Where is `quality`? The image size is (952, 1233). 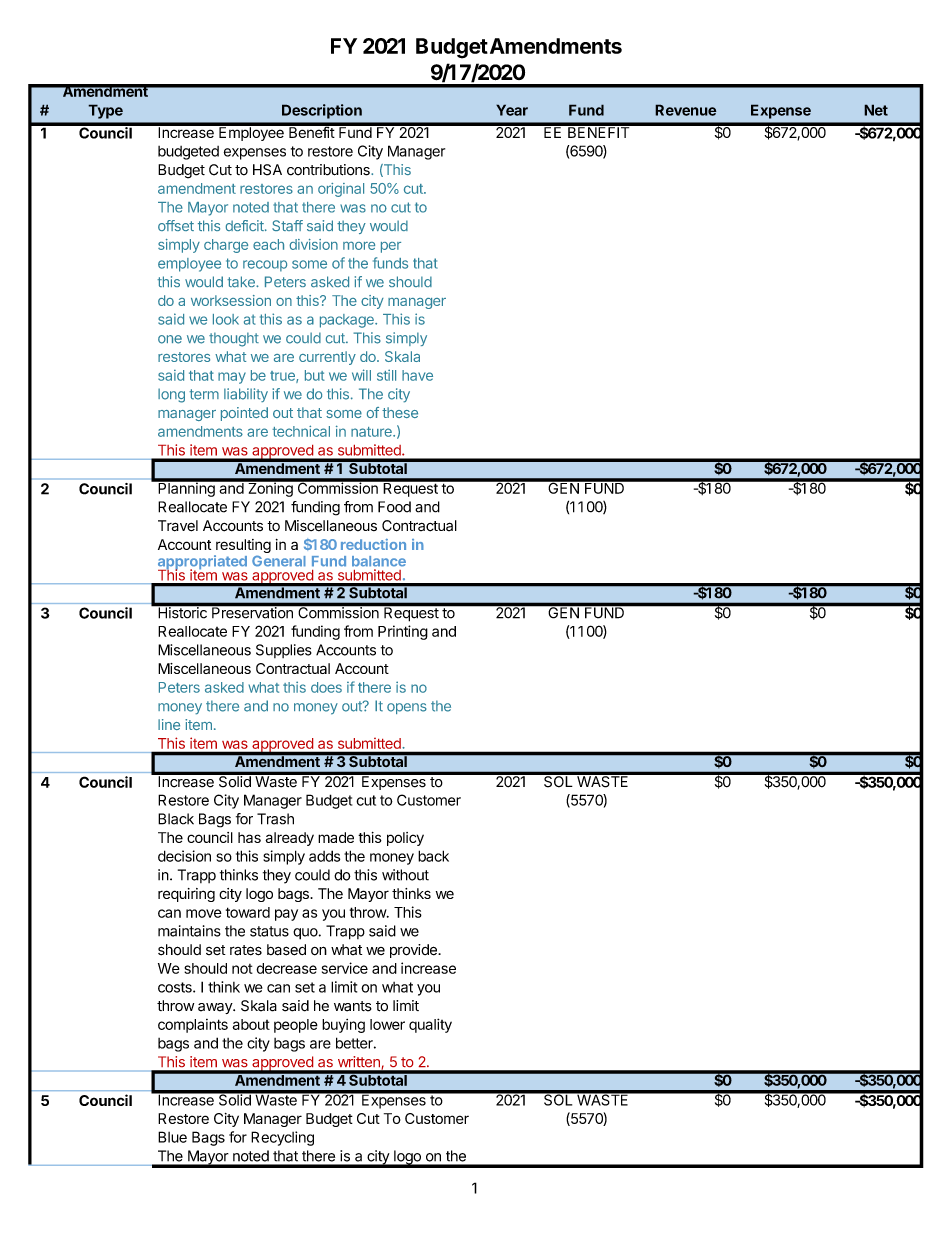
quality is located at coordinates (430, 1025).
